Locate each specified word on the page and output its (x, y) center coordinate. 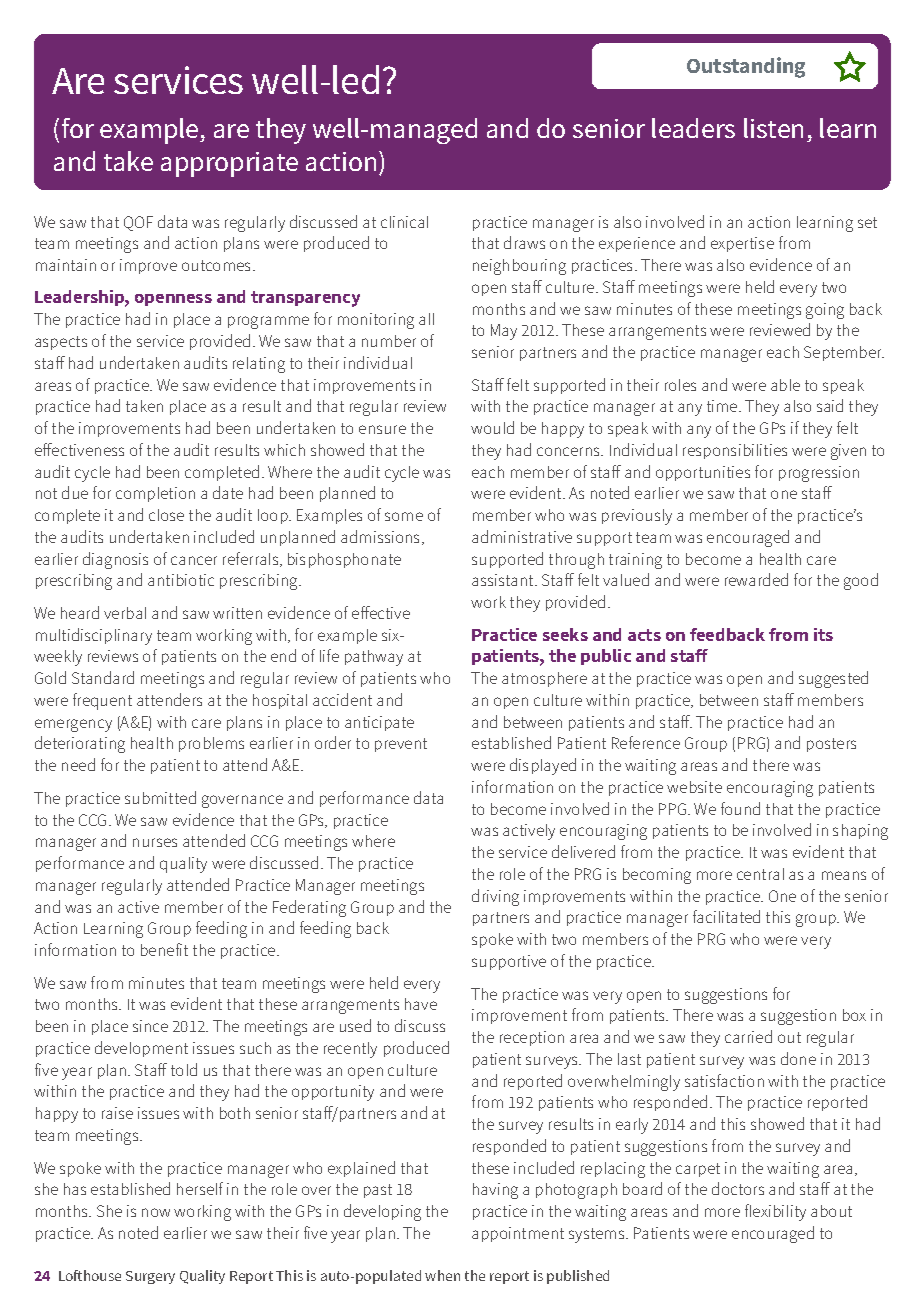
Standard (103, 677)
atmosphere (544, 679)
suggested (833, 679)
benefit (164, 949)
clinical (404, 222)
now (156, 1212)
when (442, 1275)
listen (773, 128)
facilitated (726, 916)
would (492, 427)
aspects (61, 343)
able (785, 385)
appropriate (229, 164)
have (421, 1004)
